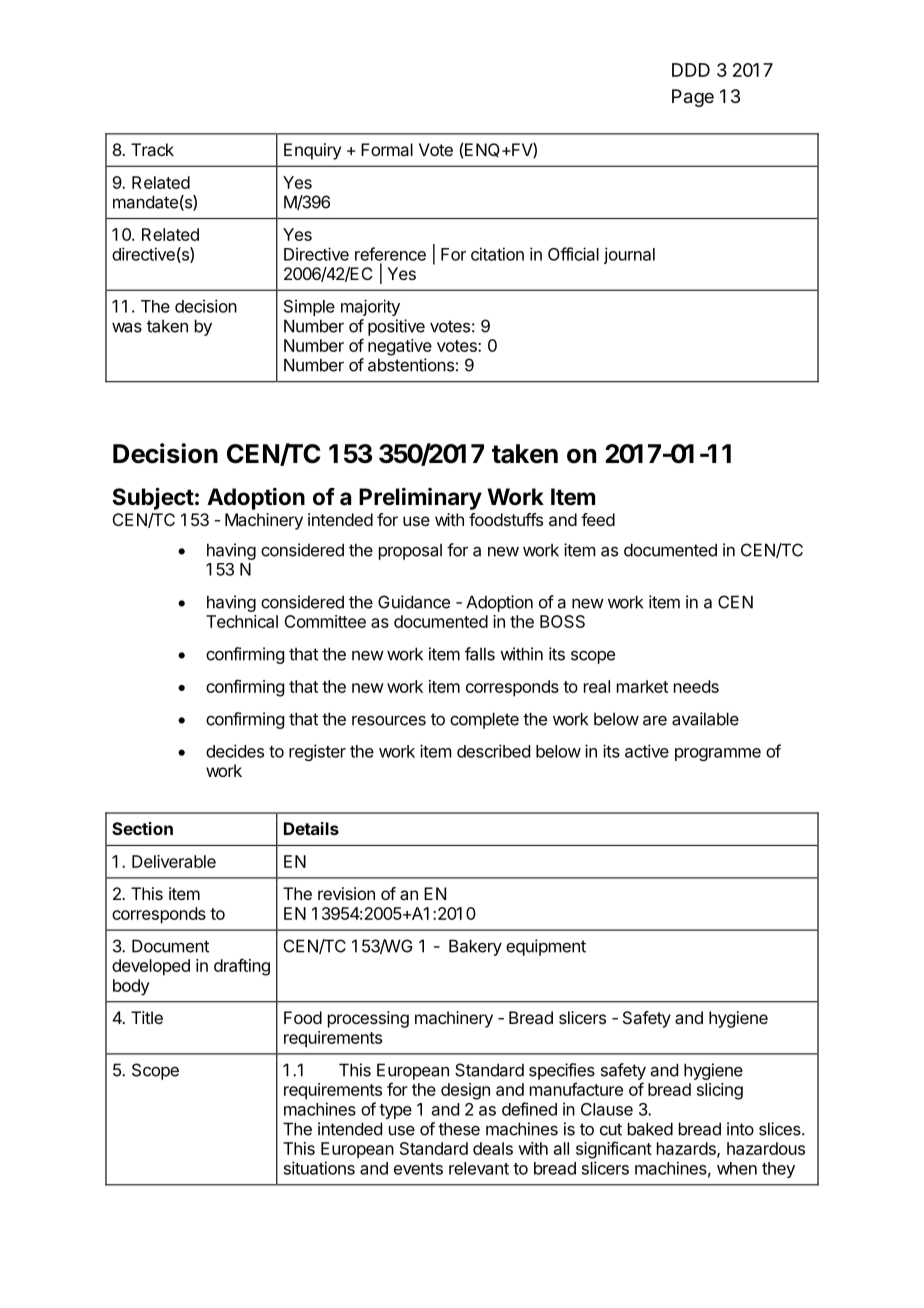  Describe the element at coordinates (420, 499) in the document. I see `Preliminary` at that location.
